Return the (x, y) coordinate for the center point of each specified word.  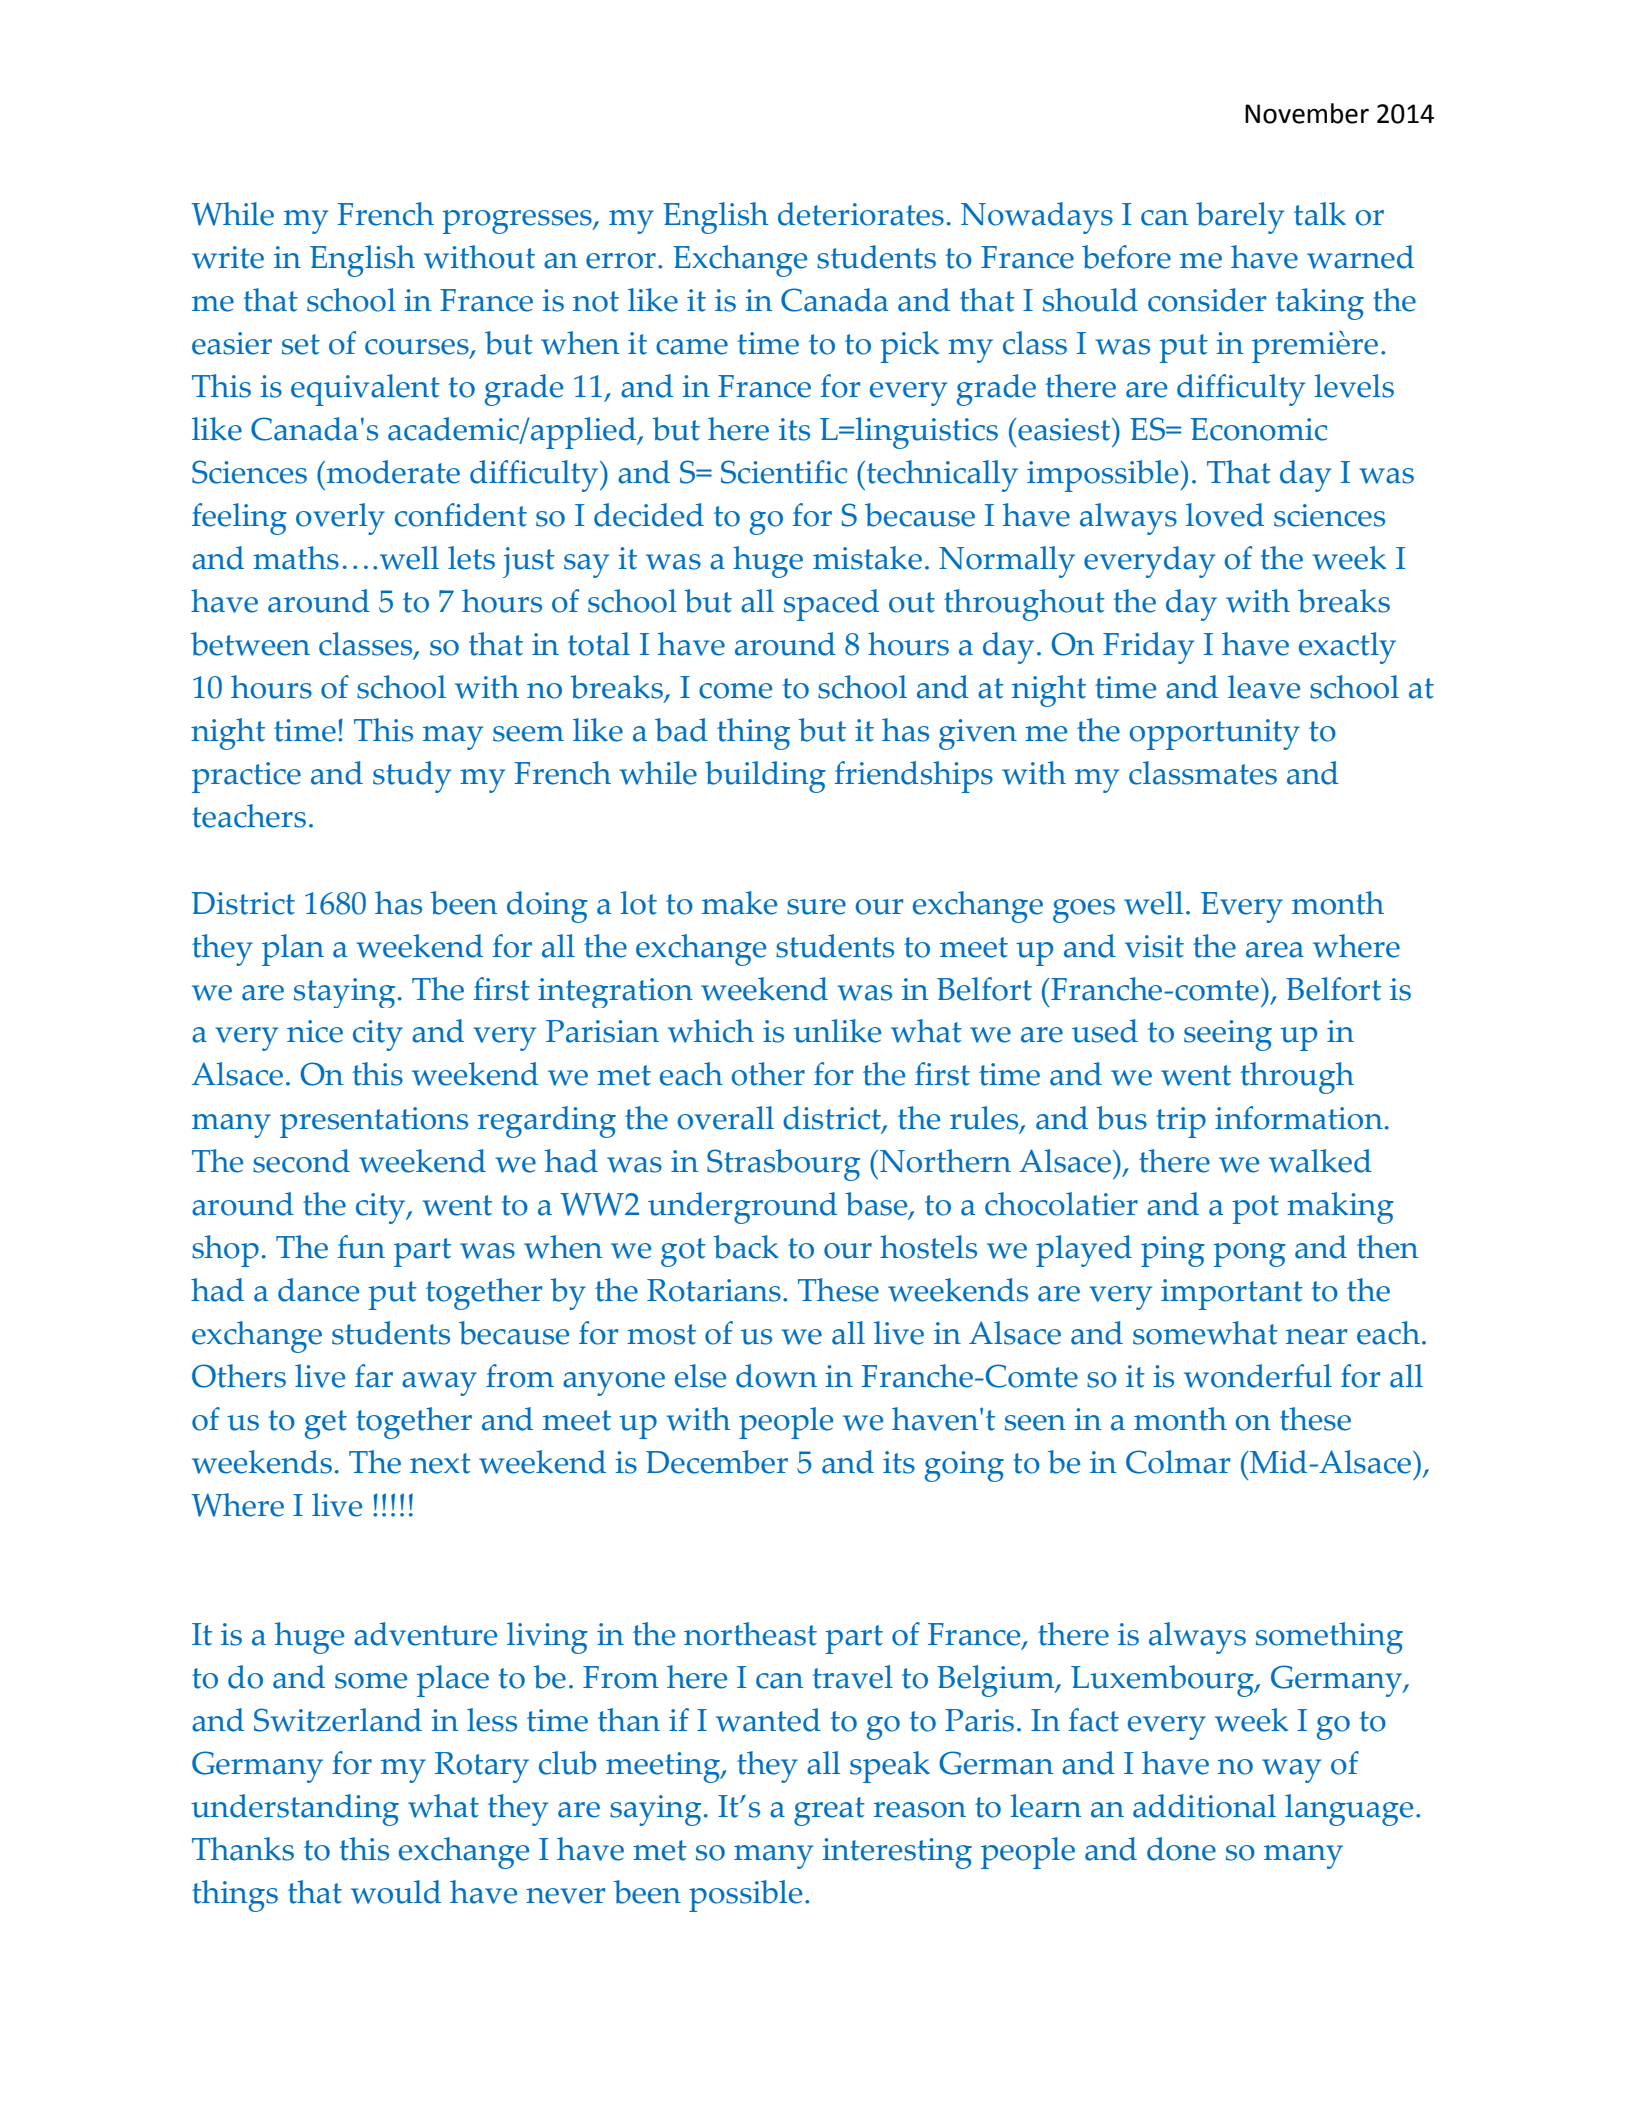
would (396, 1892)
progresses (518, 222)
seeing (1228, 1035)
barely (1240, 218)
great (829, 1811)
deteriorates (861, 214)
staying (344, 993)
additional (1204, 1806)
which (711, 1031)
